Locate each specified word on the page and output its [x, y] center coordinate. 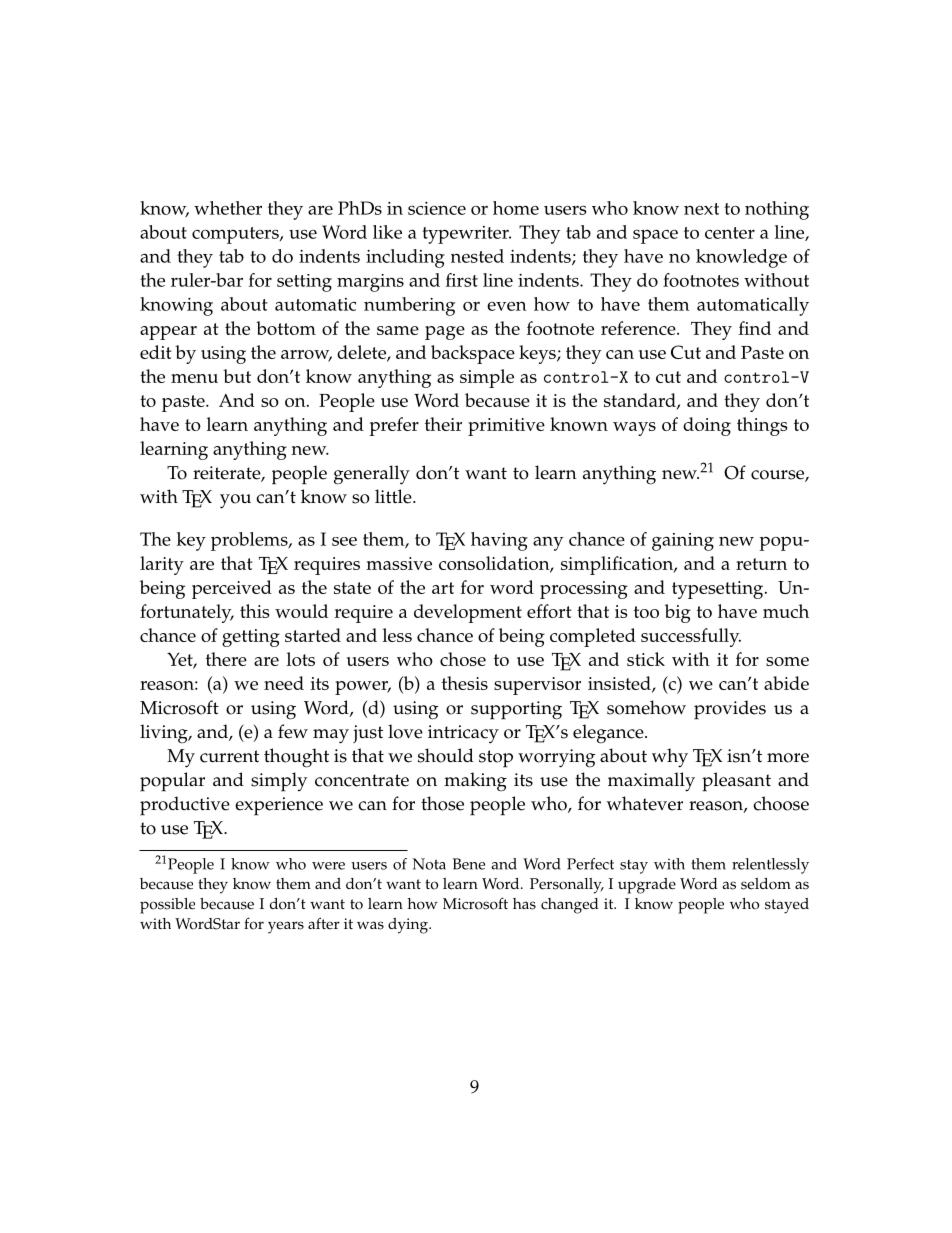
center [730, 233]
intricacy [463, 734]
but [237, 376]
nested [477, 256]
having [499, 541]
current [229, 756]
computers [236, 235]
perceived [232, 589]
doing [707, 426]
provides [730, 710]
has [524, 904]
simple [487, 378]
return [761, 564]
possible [167, 906]
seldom [766, 884]
